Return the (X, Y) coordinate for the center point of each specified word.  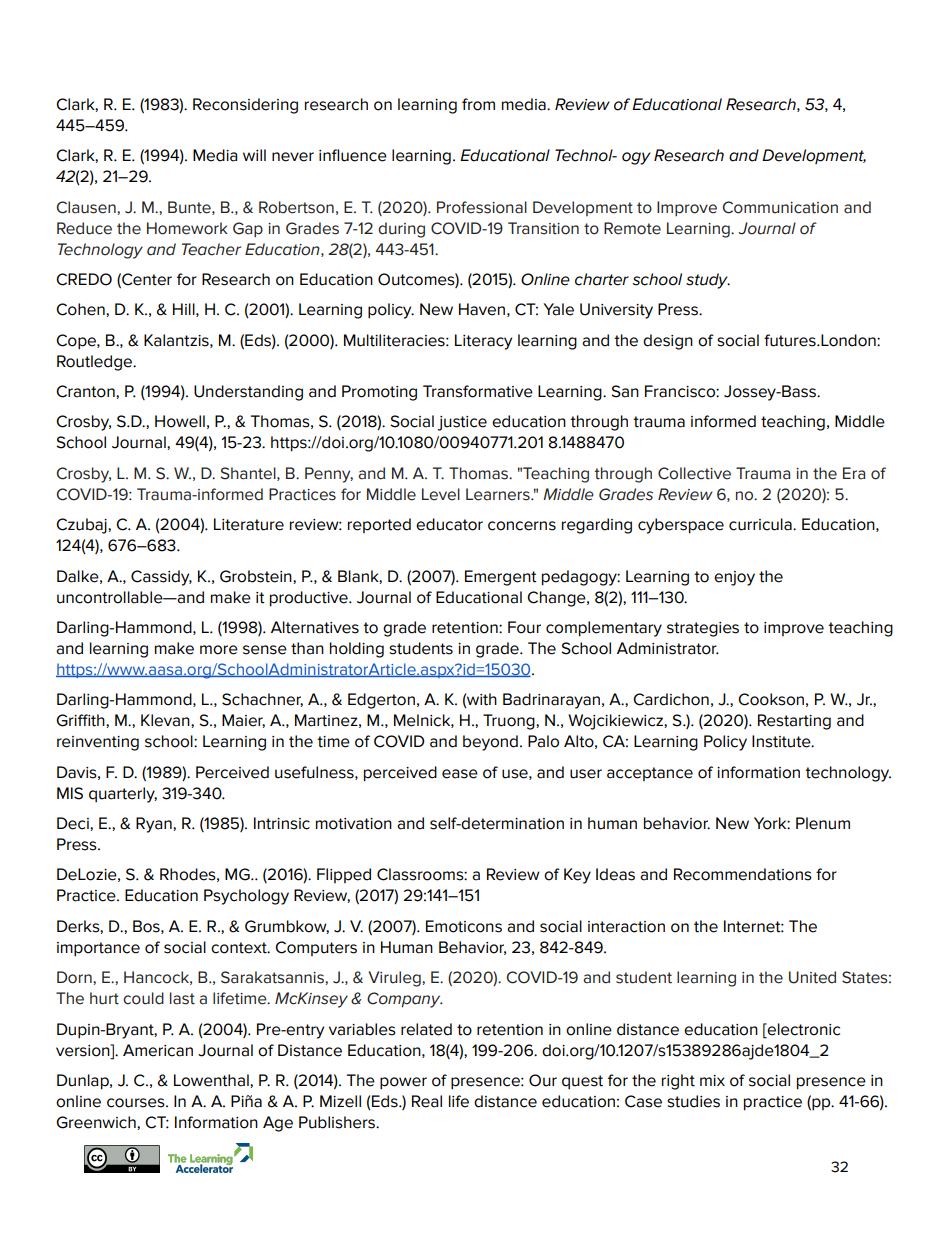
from (478, 104)
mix (712, 1080)
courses (137, 1103)
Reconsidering (245, 106)
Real (427, 1101)
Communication (780, 207)
